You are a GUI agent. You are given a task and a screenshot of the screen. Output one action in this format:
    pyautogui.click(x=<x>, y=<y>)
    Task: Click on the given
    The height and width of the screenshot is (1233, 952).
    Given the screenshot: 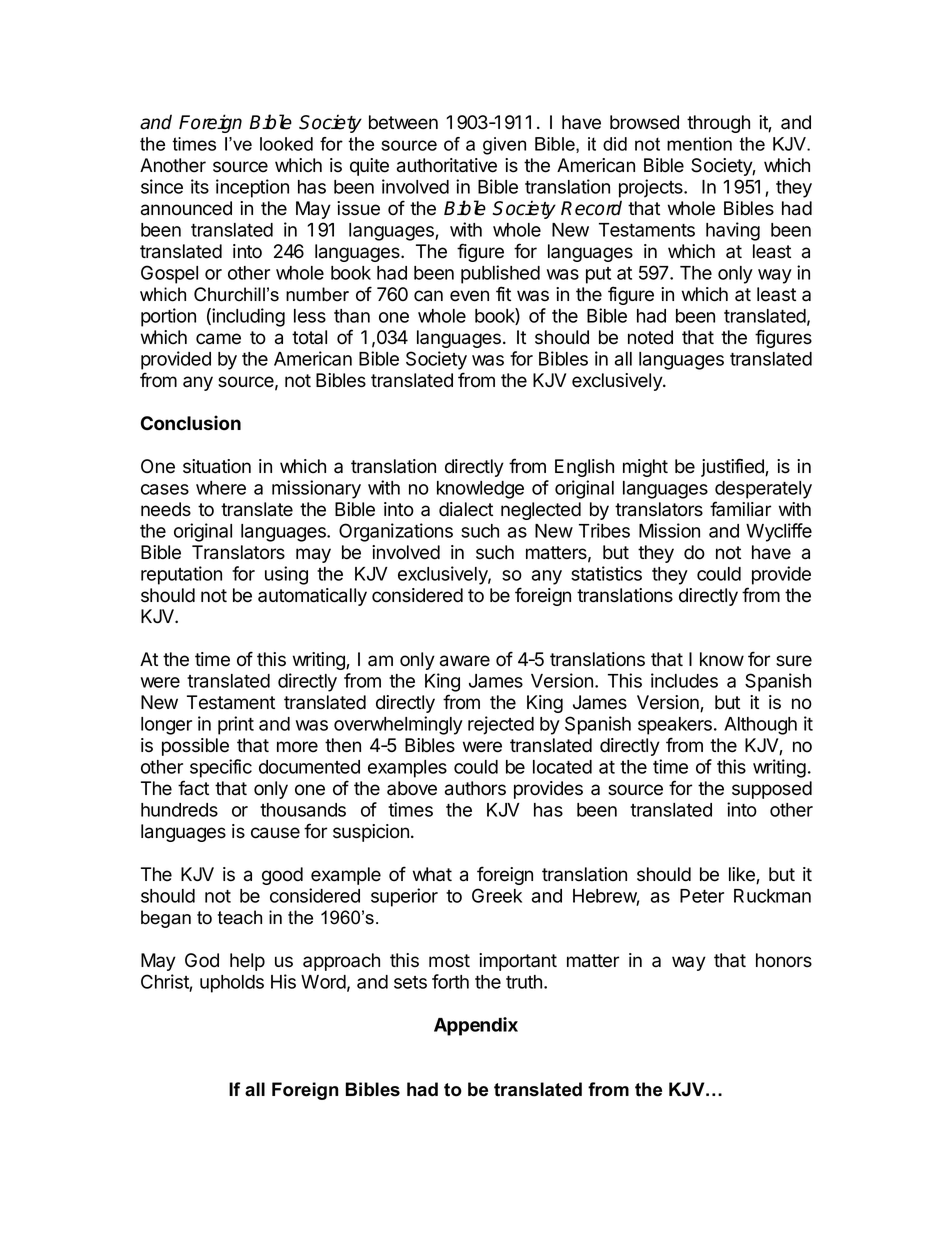 What is the action you would take?
    pyautogui.click(x=504, y=146)
